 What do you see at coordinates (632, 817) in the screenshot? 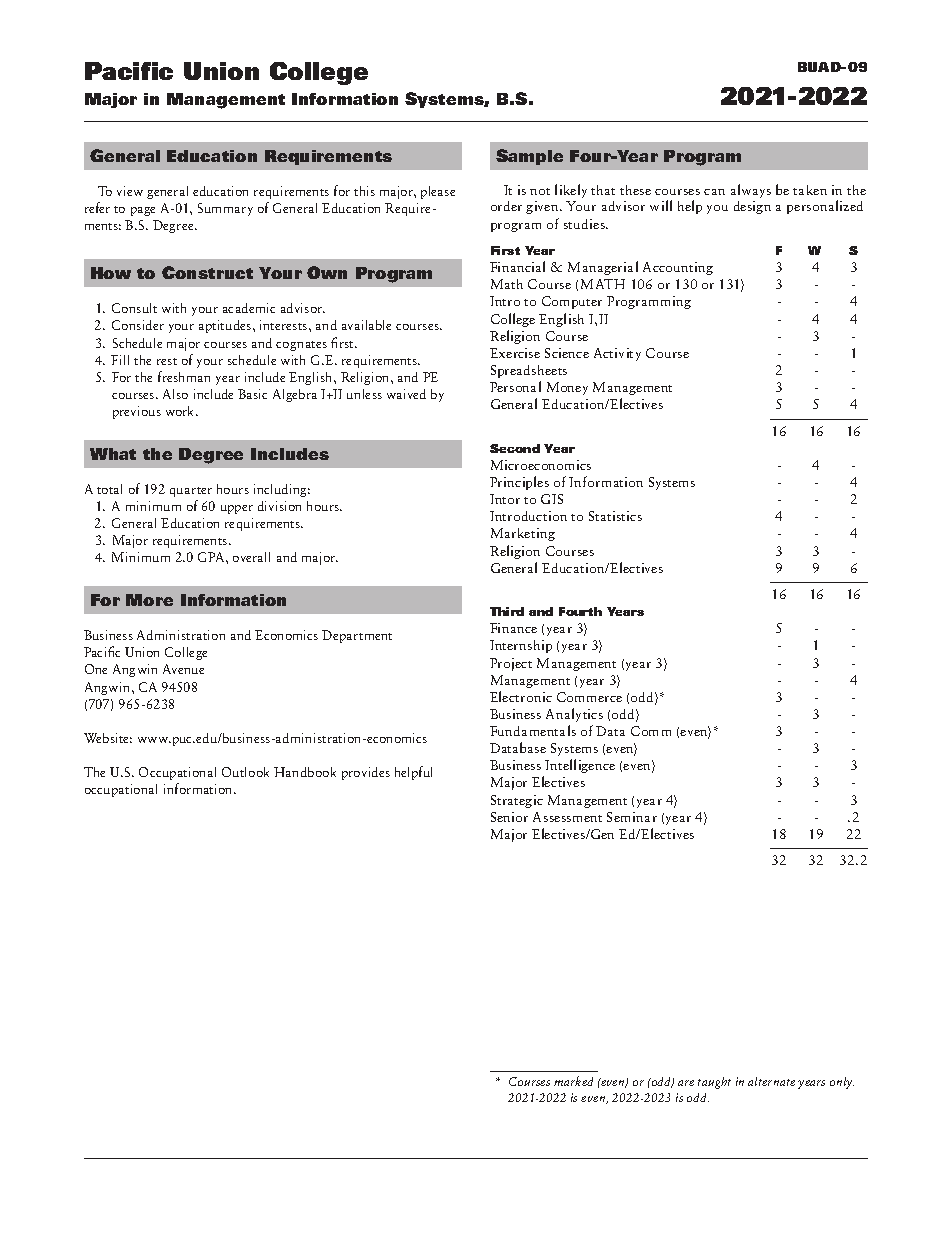
I see `Seminar` at bounding box center [632, 817].
